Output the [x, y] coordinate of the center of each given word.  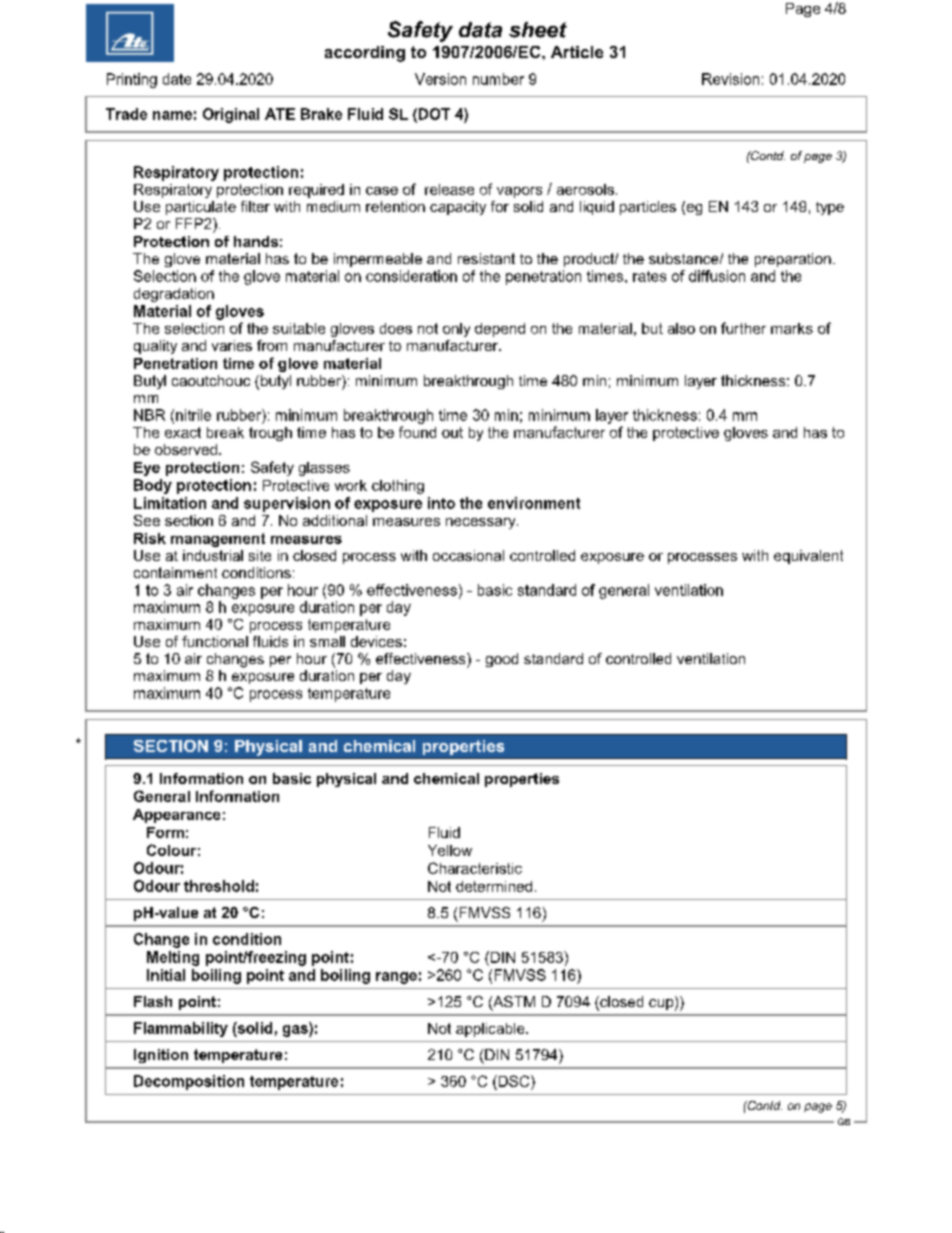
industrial [213, 555]
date [177, 79]
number [498, 79]
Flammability [181, 1029]
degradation [174, 295]
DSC [514, 1081]
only [456, 330]
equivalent [808, 557]
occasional [468, 555]
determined [494, 886]
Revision [730, 79]
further [743, 328]
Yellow [450, 850]
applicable [491, 1030]
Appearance [176, 816]
